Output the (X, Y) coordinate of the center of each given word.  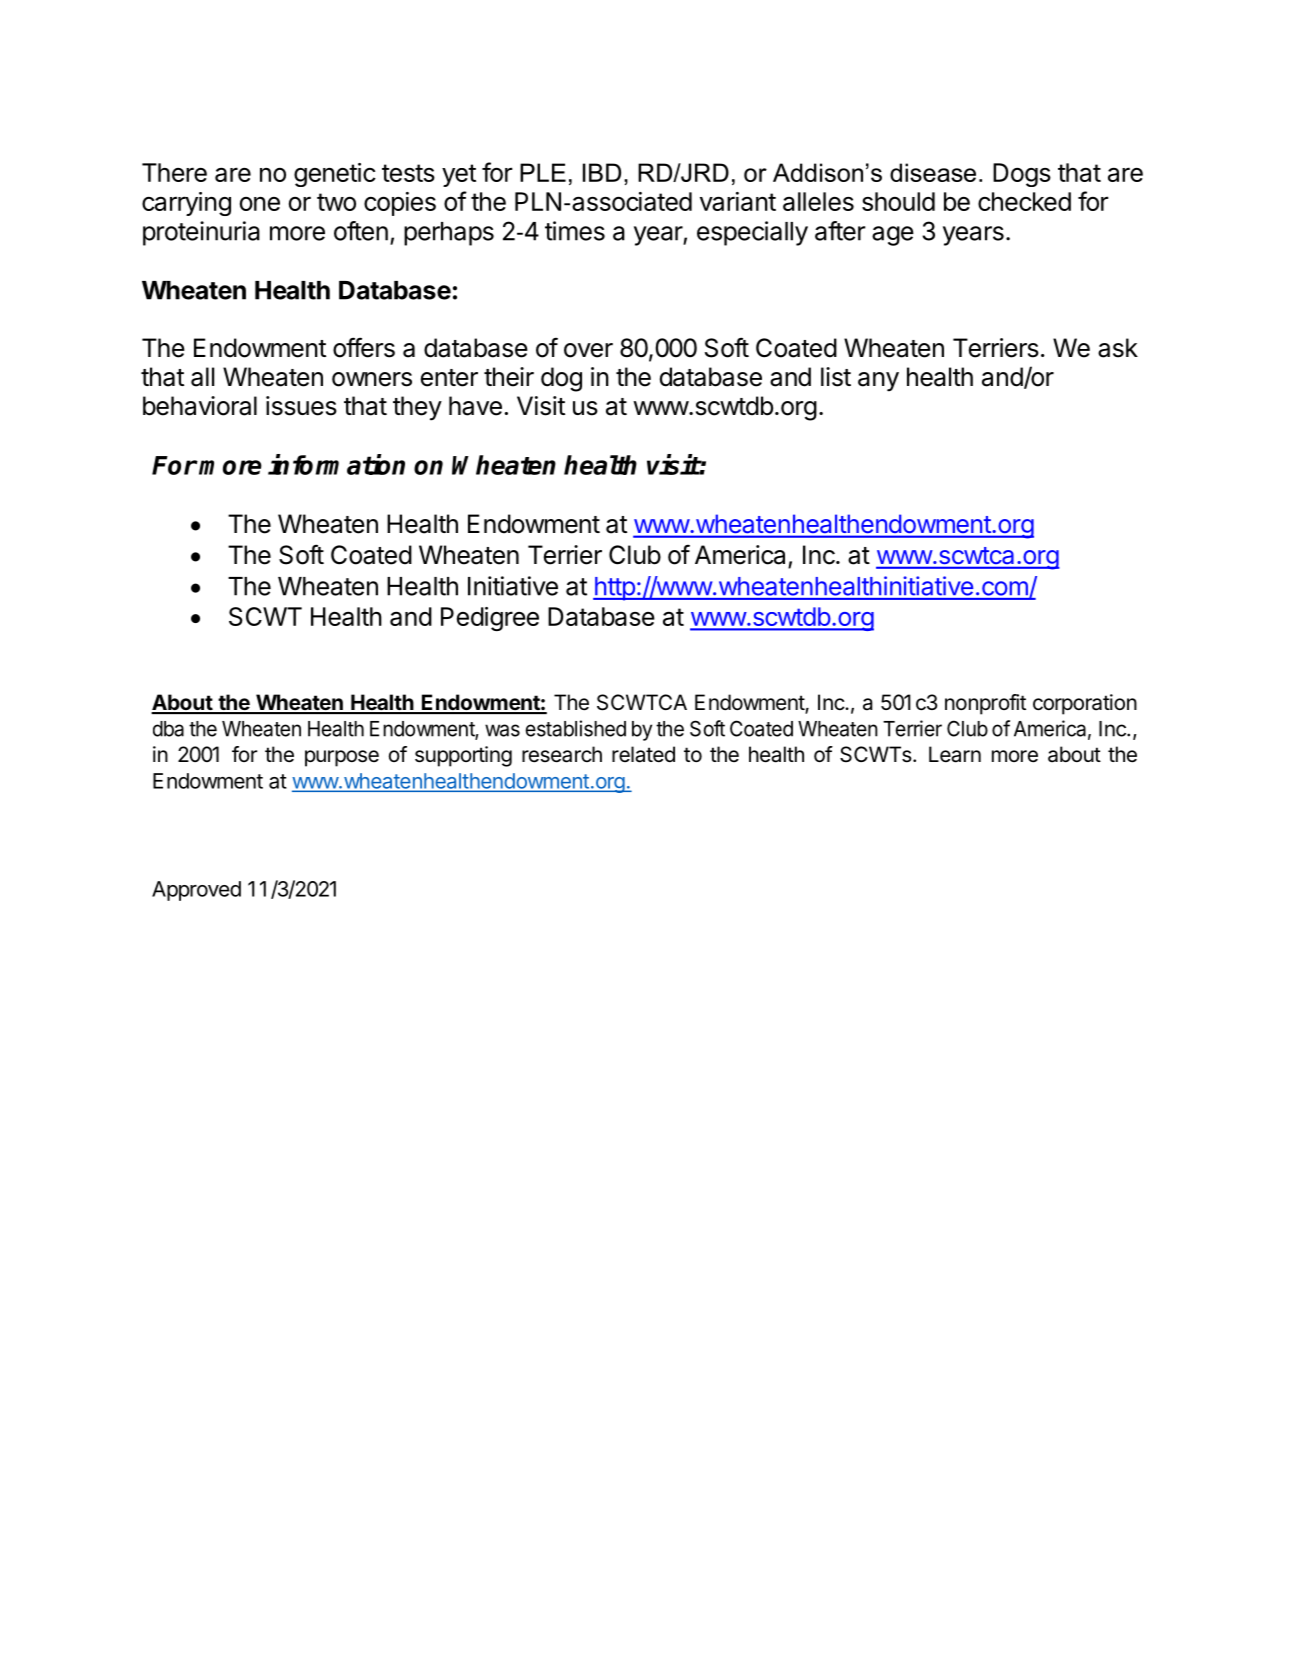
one (260, 204)
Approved (196, 891)
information (336, 464)
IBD (602, 172)
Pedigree (490, 619)
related (643, 754)
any (878, 382)
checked (1024, 201)
